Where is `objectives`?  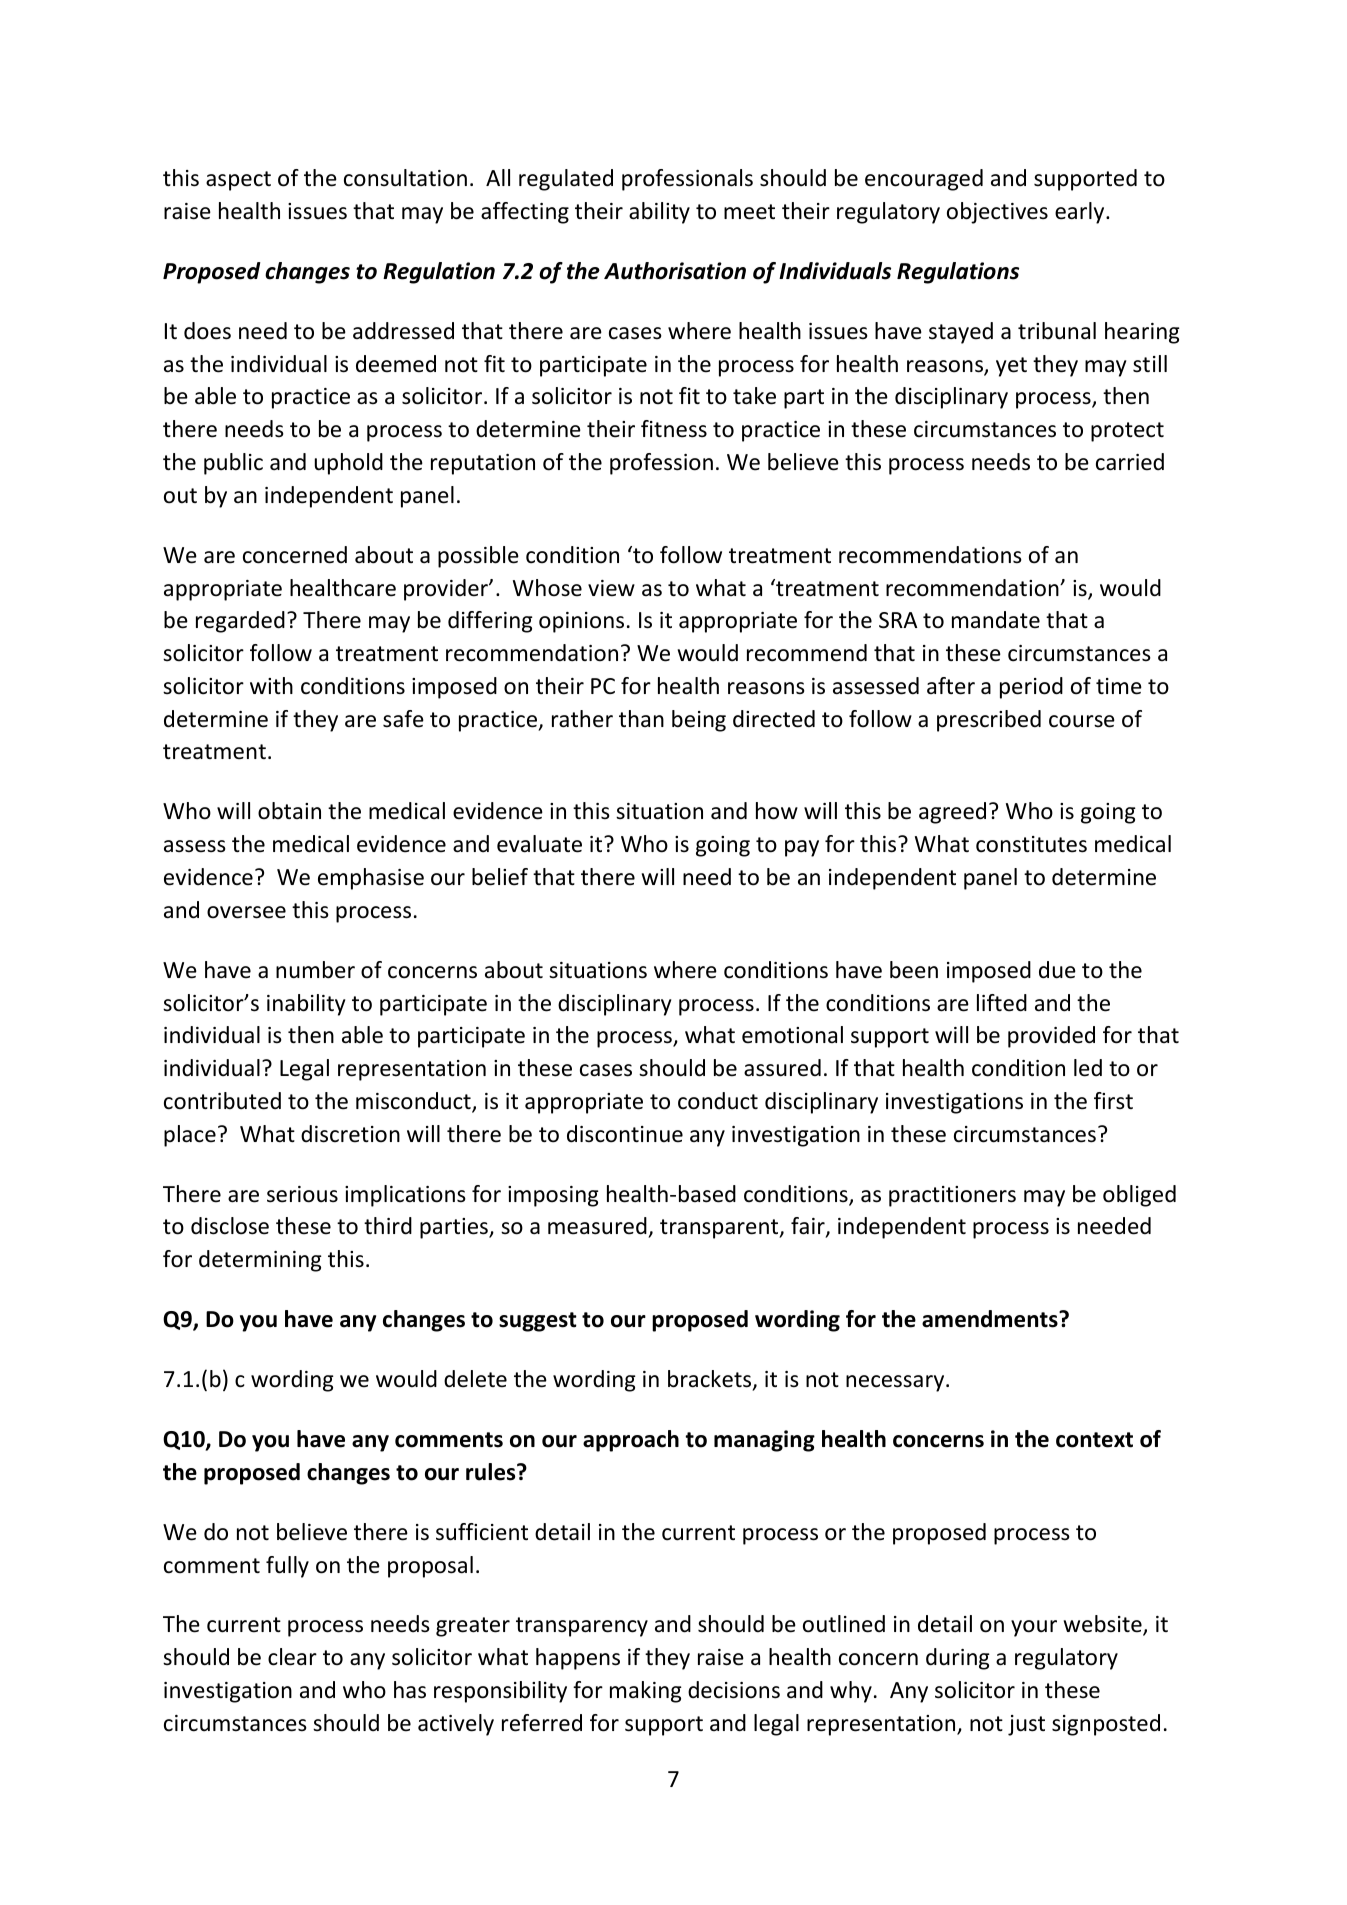
objectives is located at coordinates (997, 213).
